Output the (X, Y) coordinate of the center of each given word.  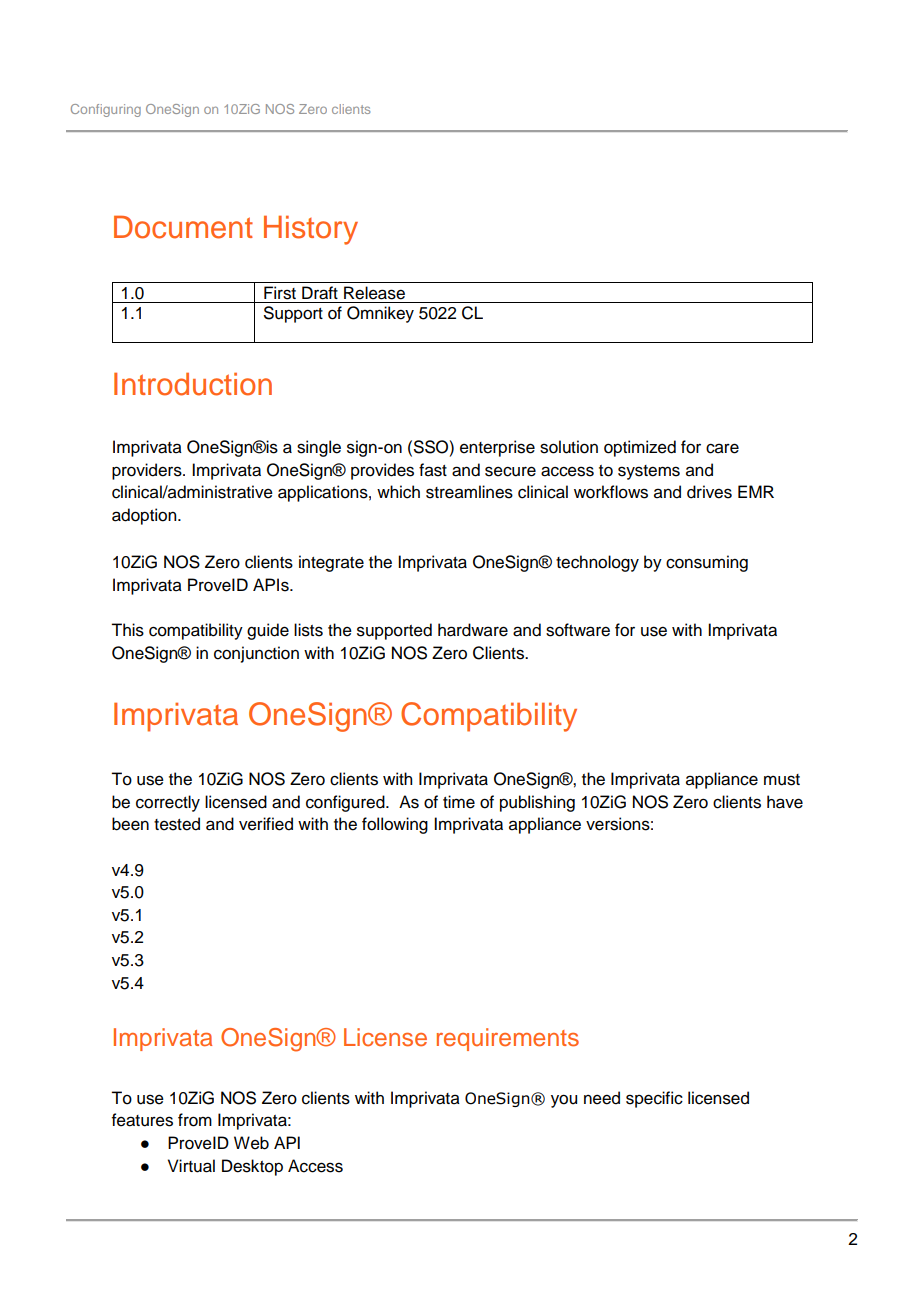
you (564, 1101)
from (195, 1120)
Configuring (106, 110)
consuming (707, 563)
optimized (640, 448)
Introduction (193, 384)
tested (177, 824)
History (311, 230)
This (127, 630)
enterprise (497, 448)
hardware (473, 630)
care (722, 448)
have (785, 802)
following (395, 825)
